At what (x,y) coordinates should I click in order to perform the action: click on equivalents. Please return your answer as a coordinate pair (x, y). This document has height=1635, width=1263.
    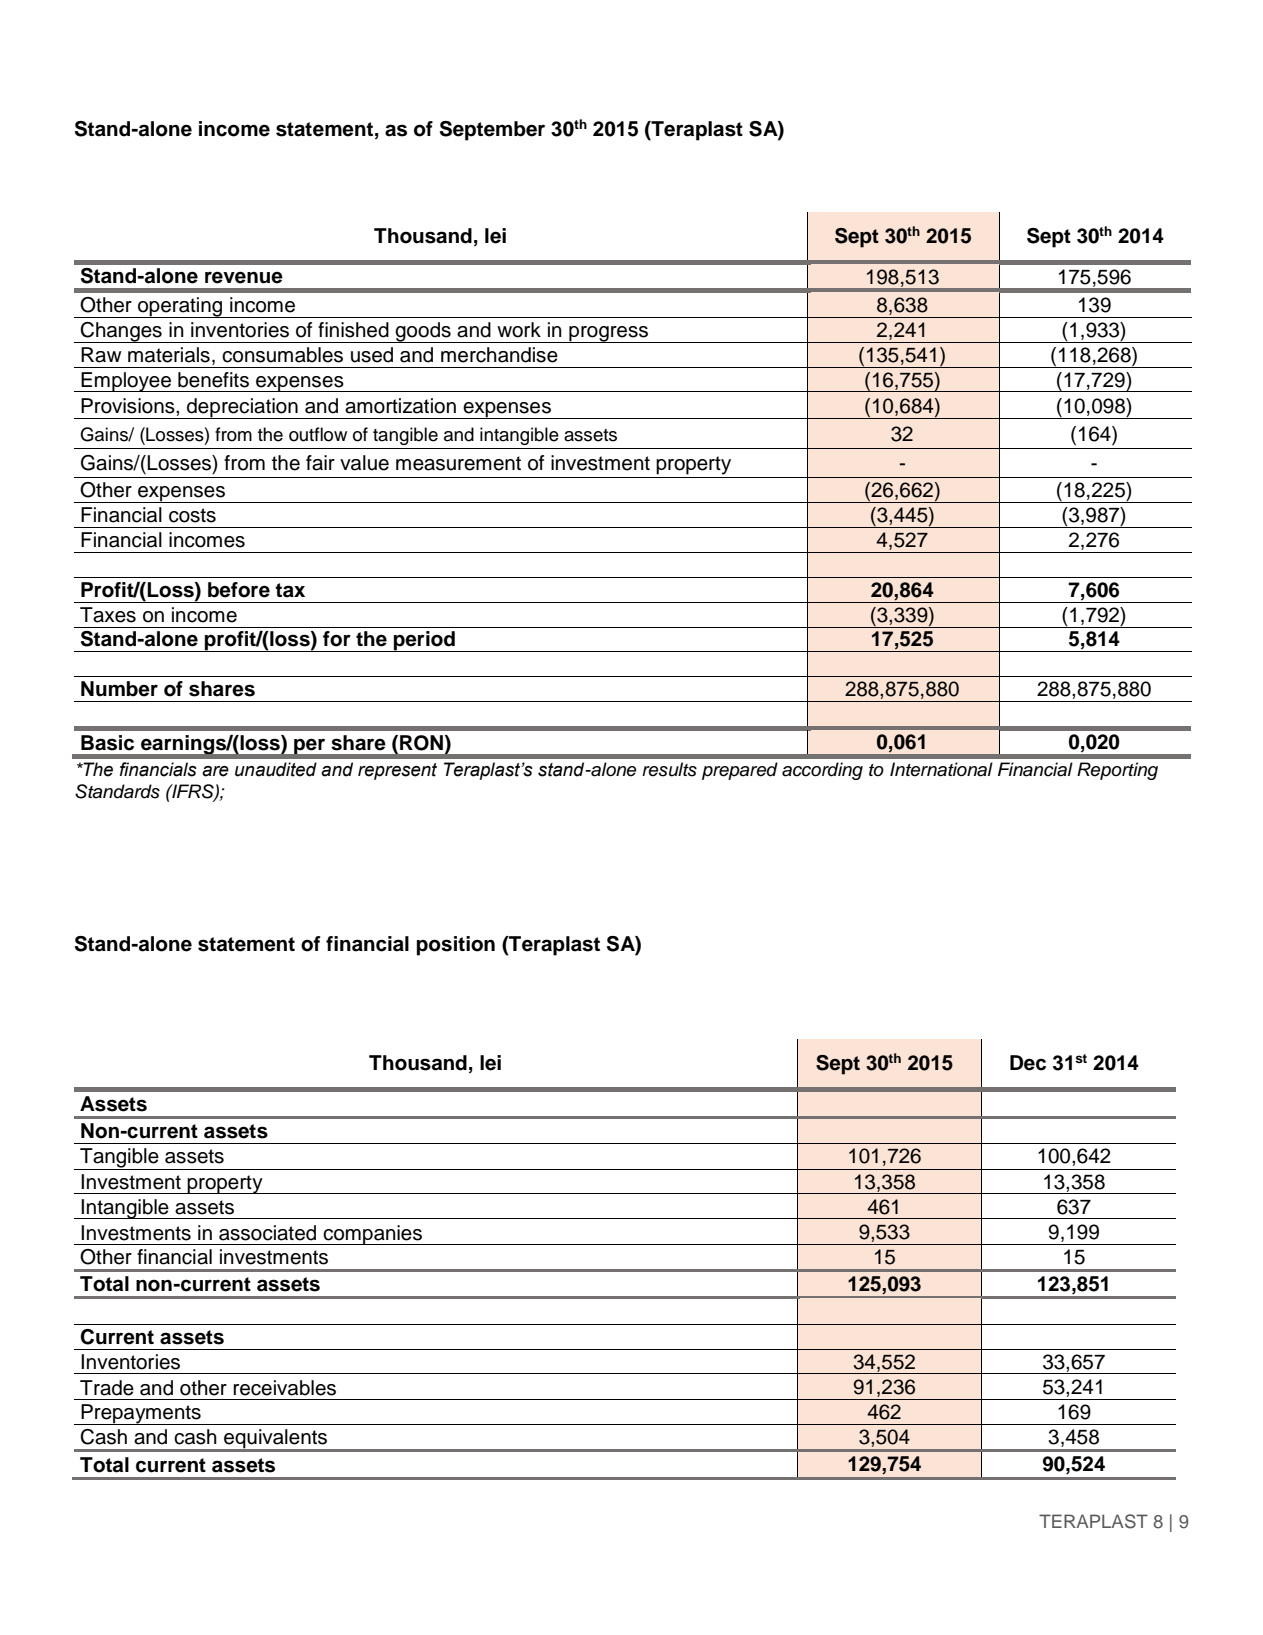
    Looking at the image, I should click on (275, 1440).
